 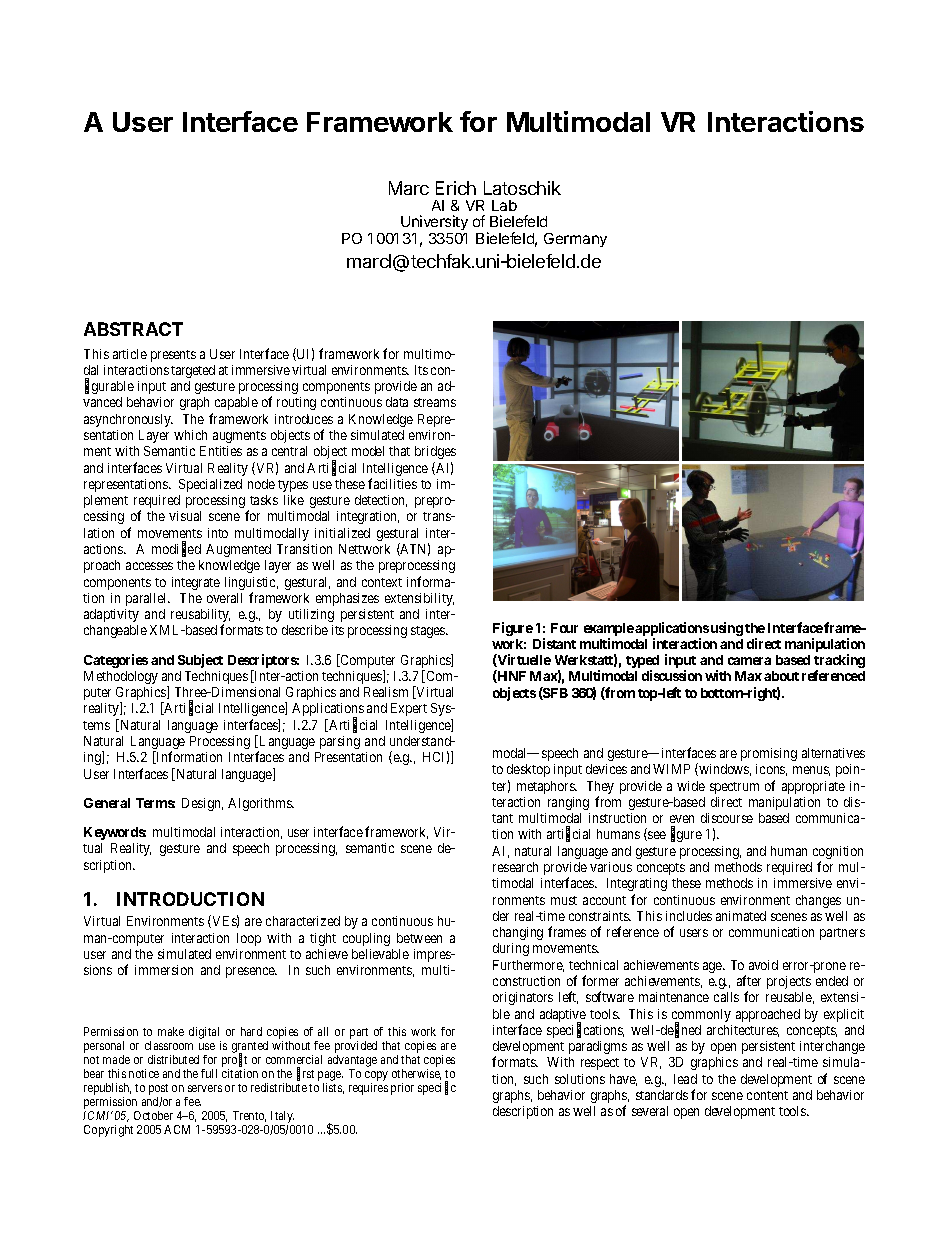 What do you see at coordinates (429, 632) in the screenshot?
I see `stages` at bounding box center [429, 632].
